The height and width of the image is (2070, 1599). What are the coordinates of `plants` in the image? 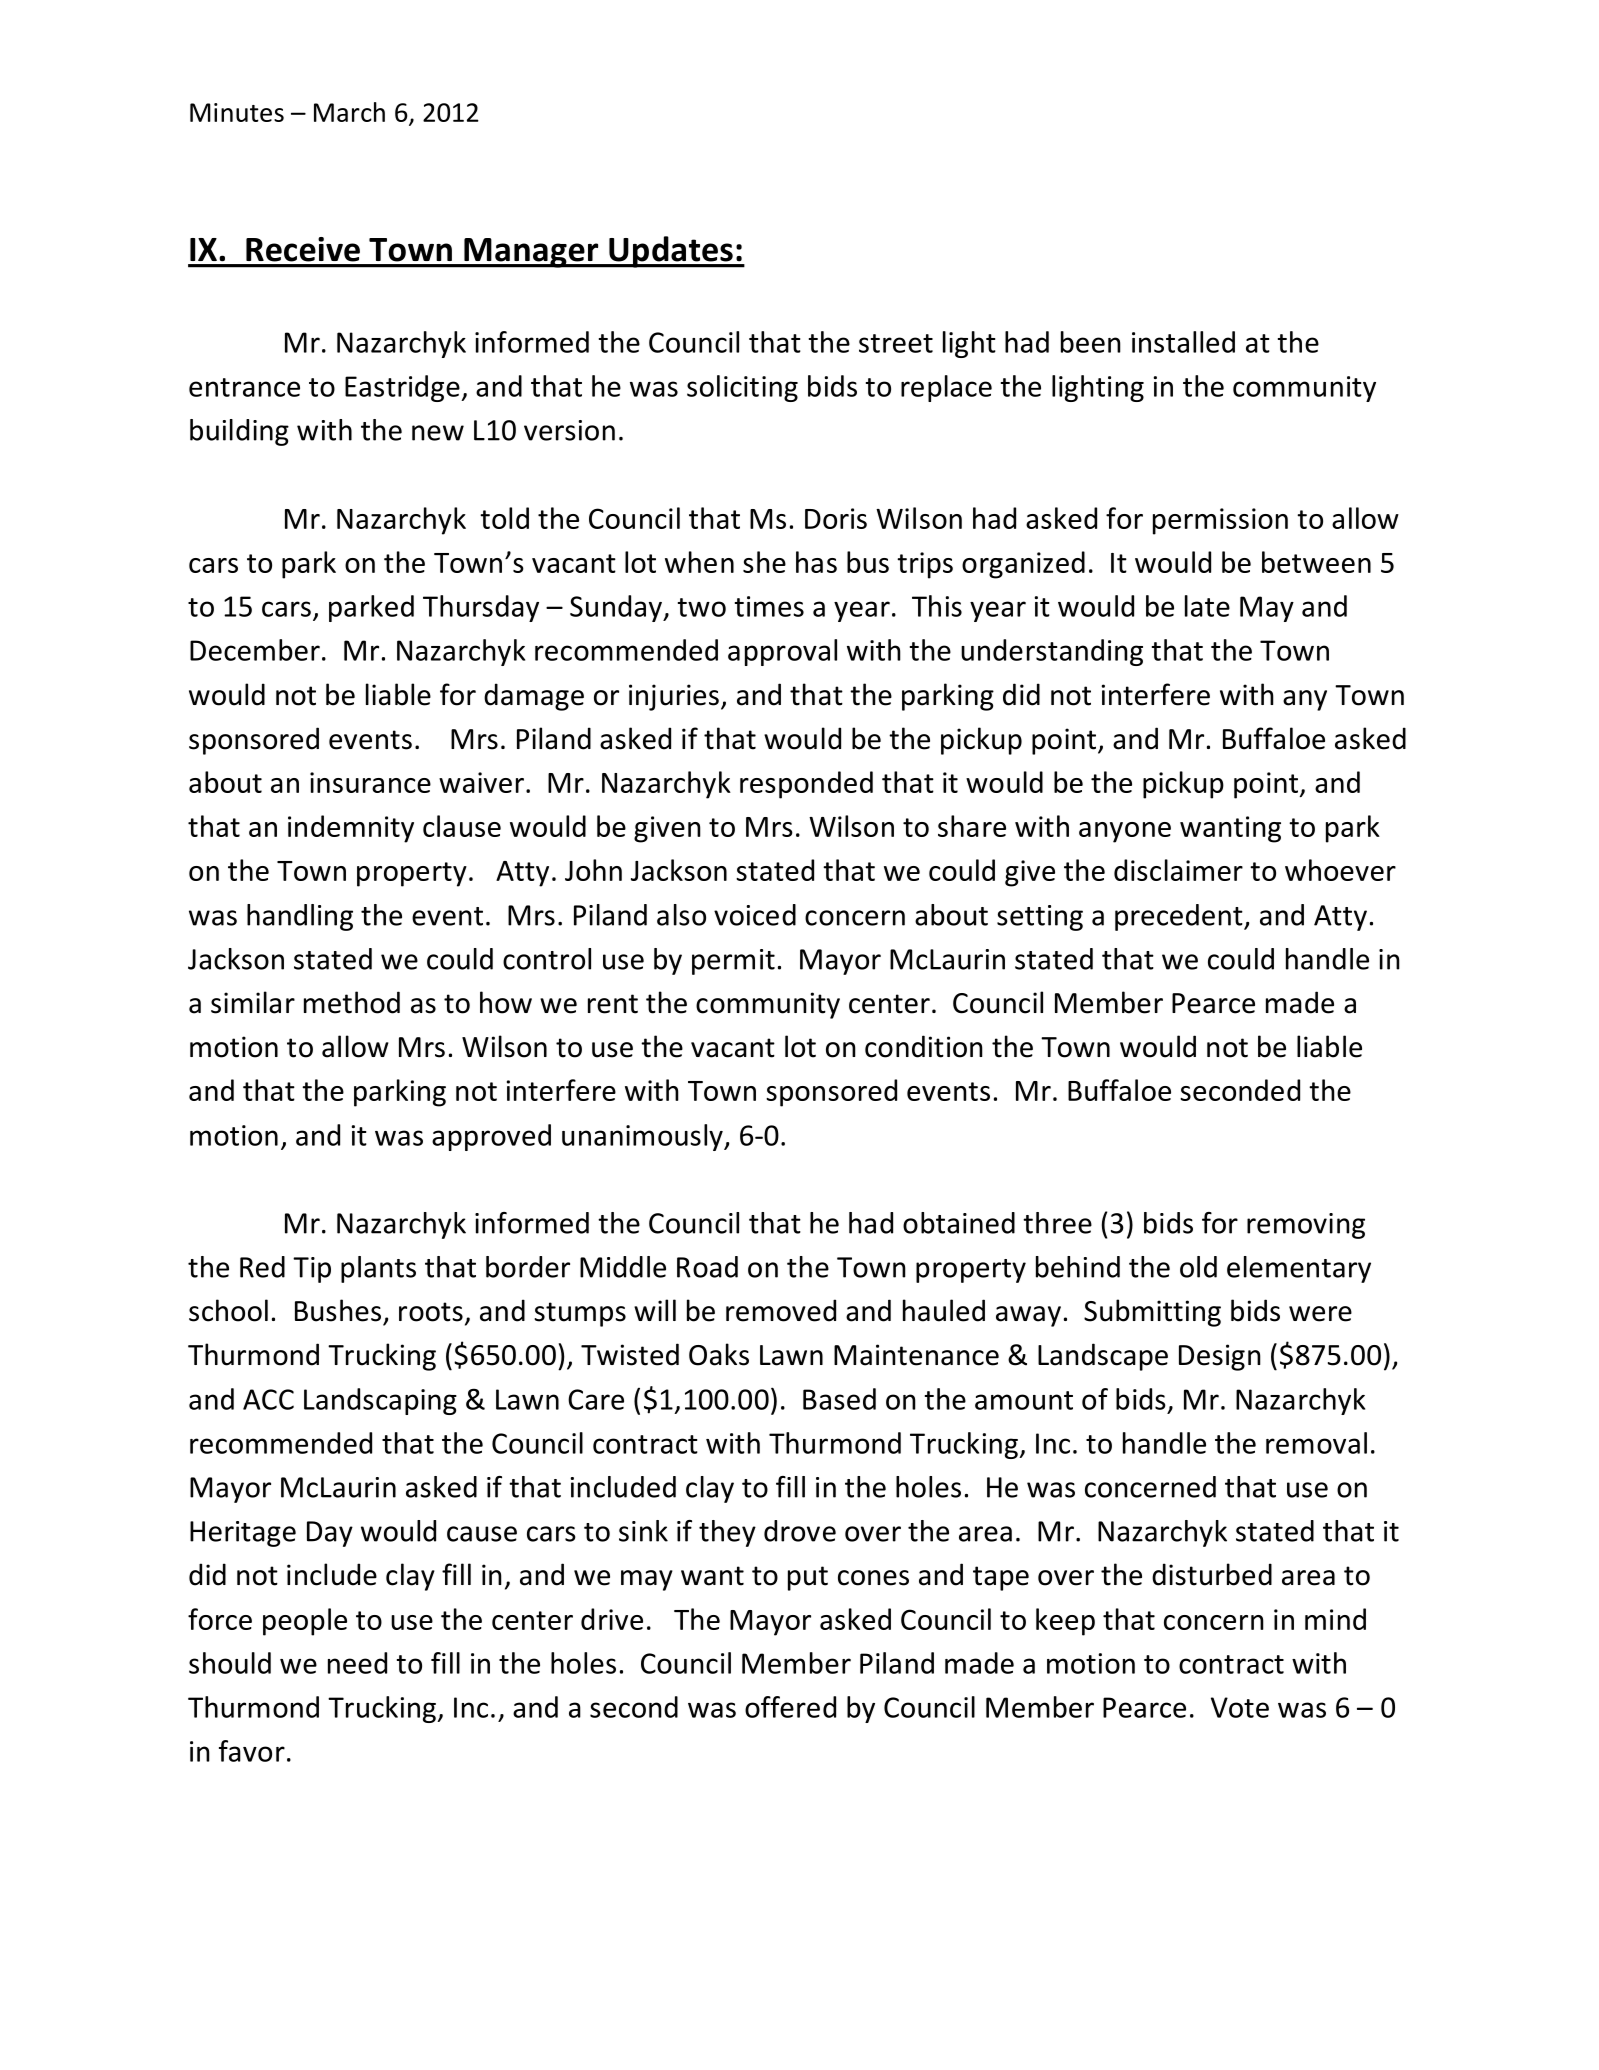 It's located at (378, 1269).
